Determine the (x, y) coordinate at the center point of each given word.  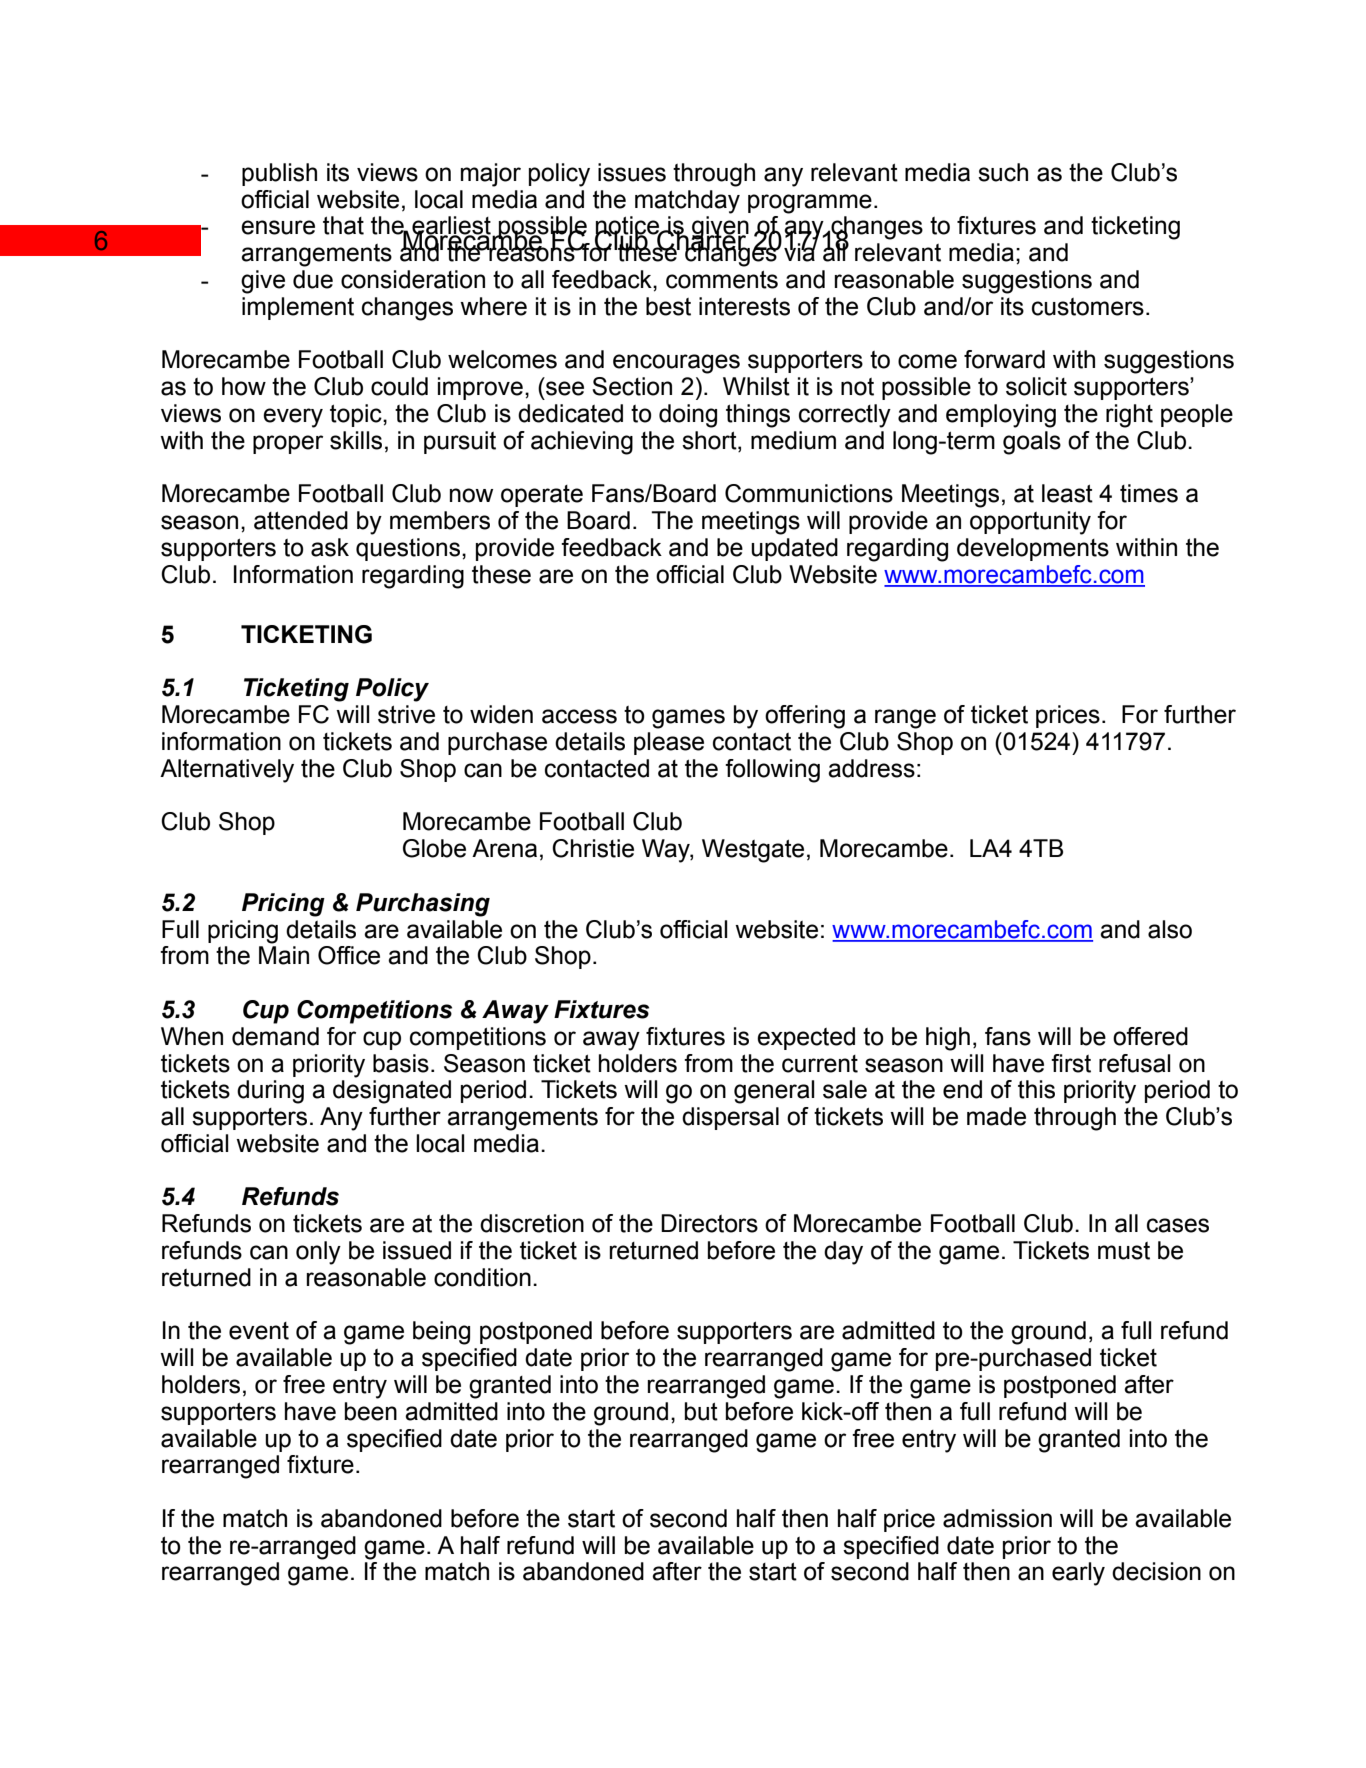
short (710, 440)
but (701, 1411)
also (1170, 929)
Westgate (753, 851)
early (1078, 1574)
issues (632, 172)
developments (1033, 549)
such (1003, 172)
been (371, 1411)
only (318, 1253)
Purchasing (423, 905)
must (1124, 1251)
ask (330, 547)
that (343, 225)
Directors (709, 1223)
